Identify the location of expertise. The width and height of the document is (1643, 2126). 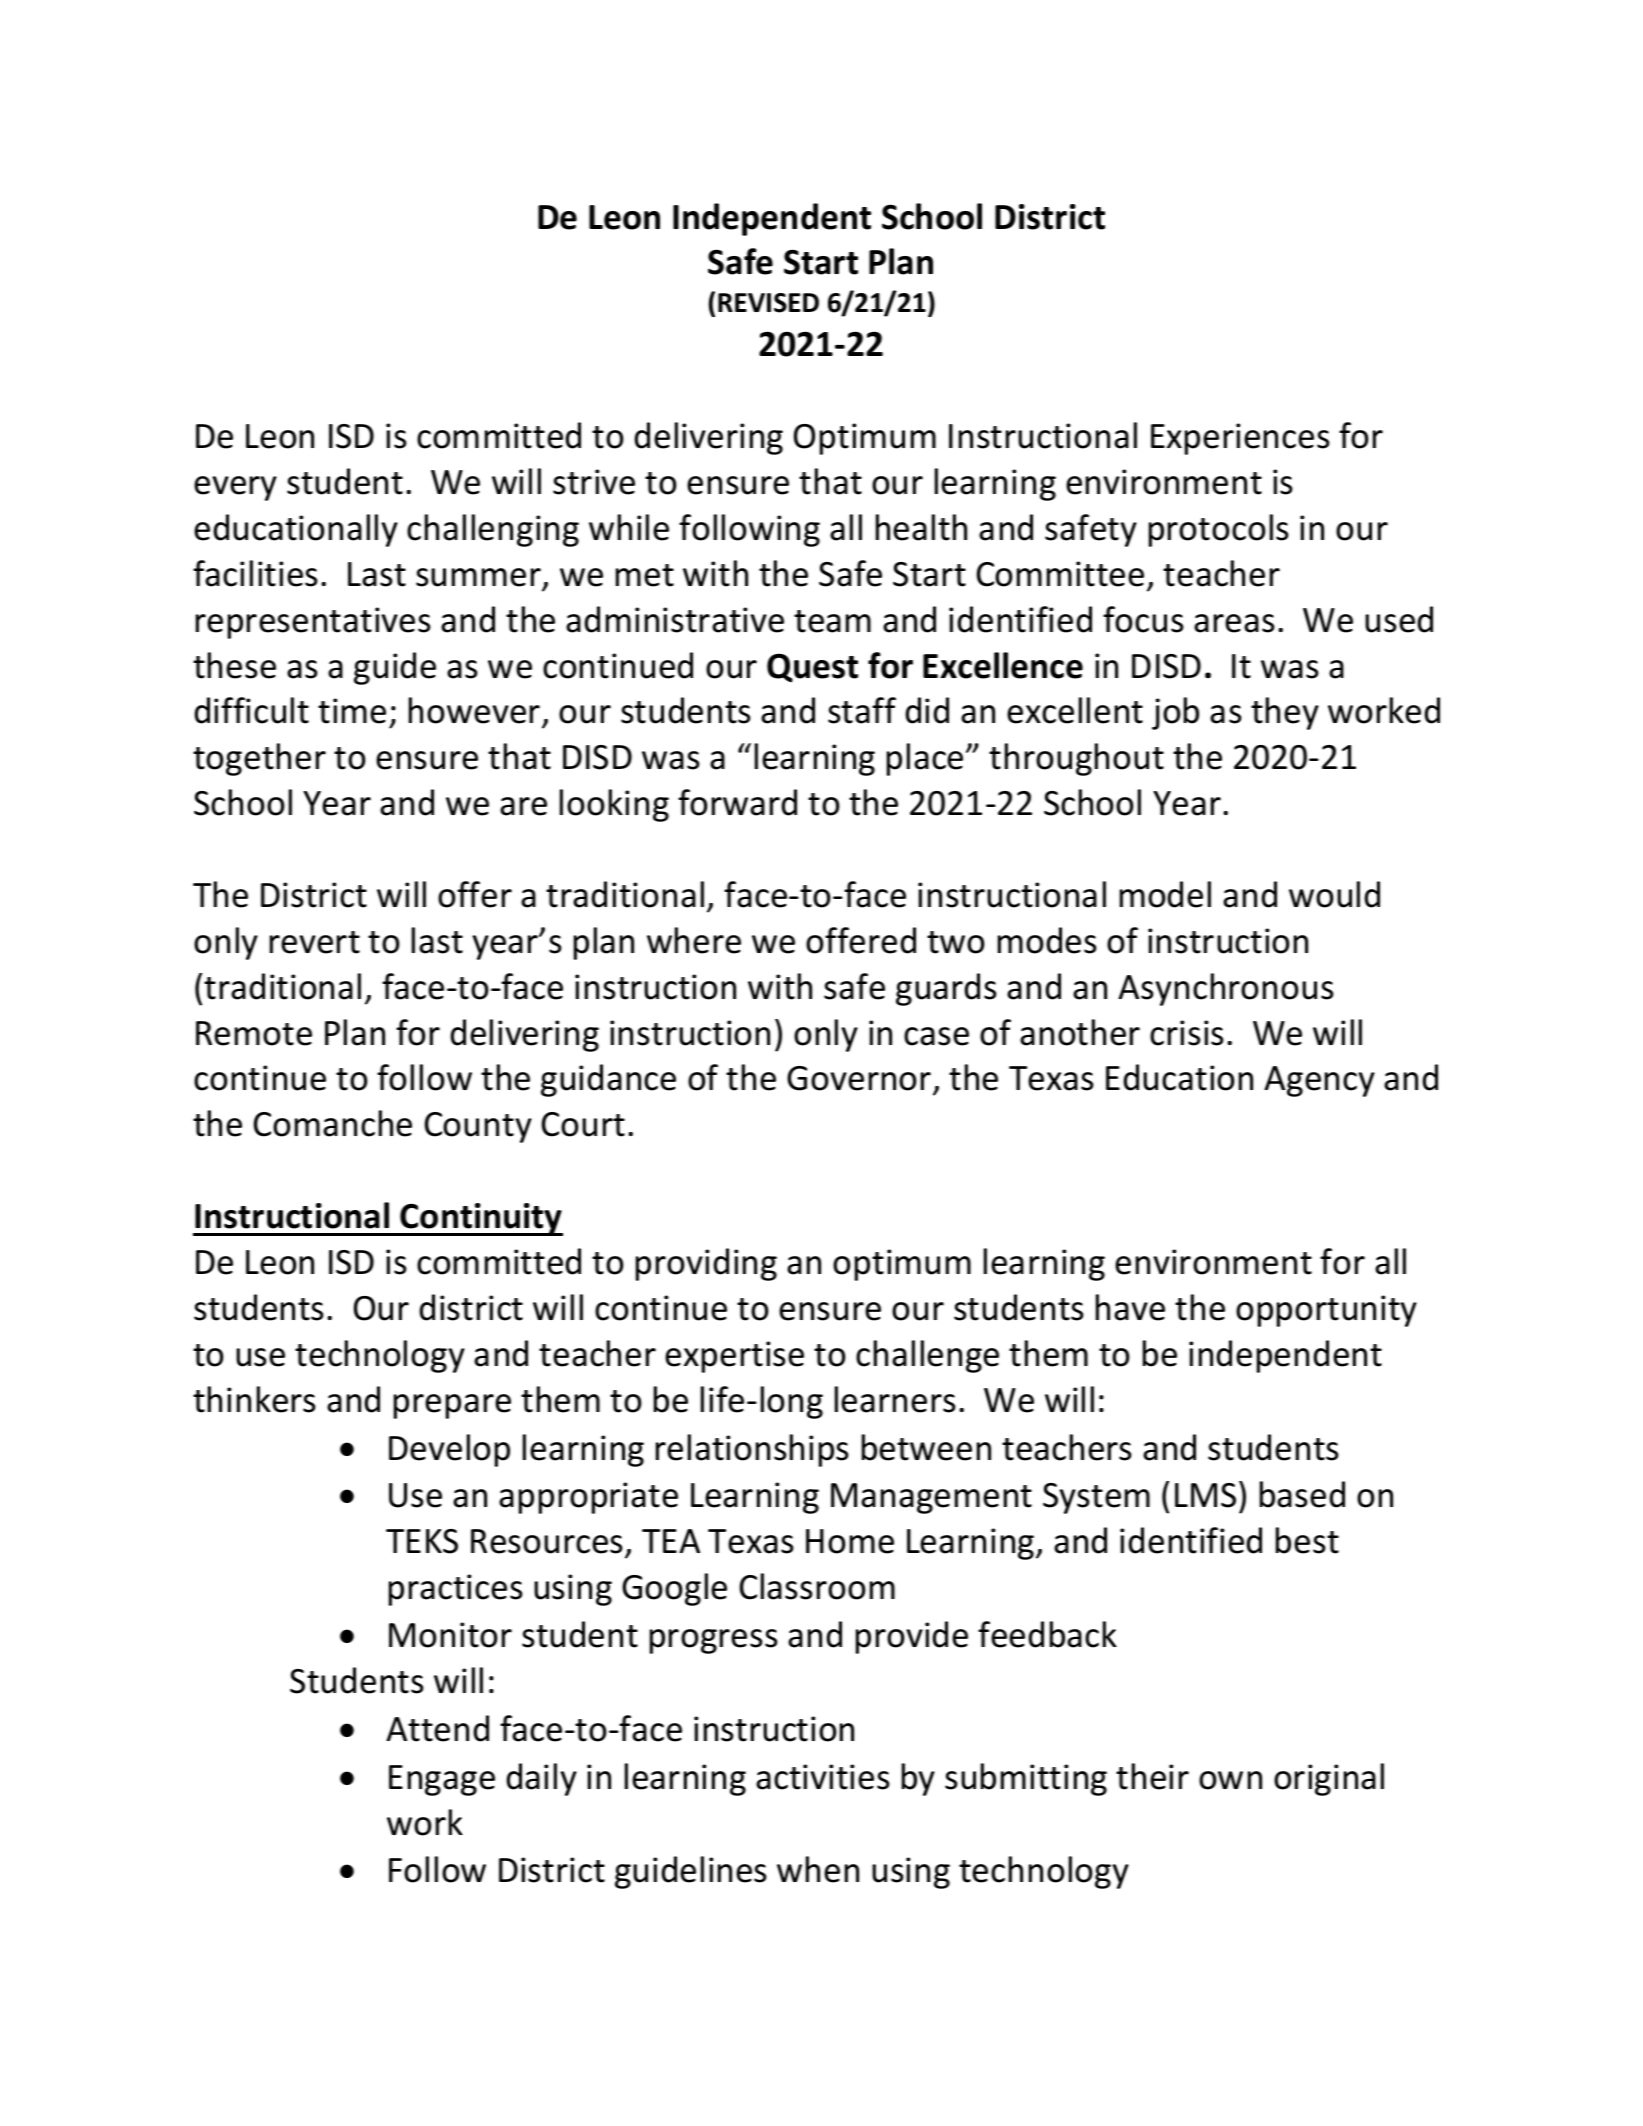
(734, 1357).
